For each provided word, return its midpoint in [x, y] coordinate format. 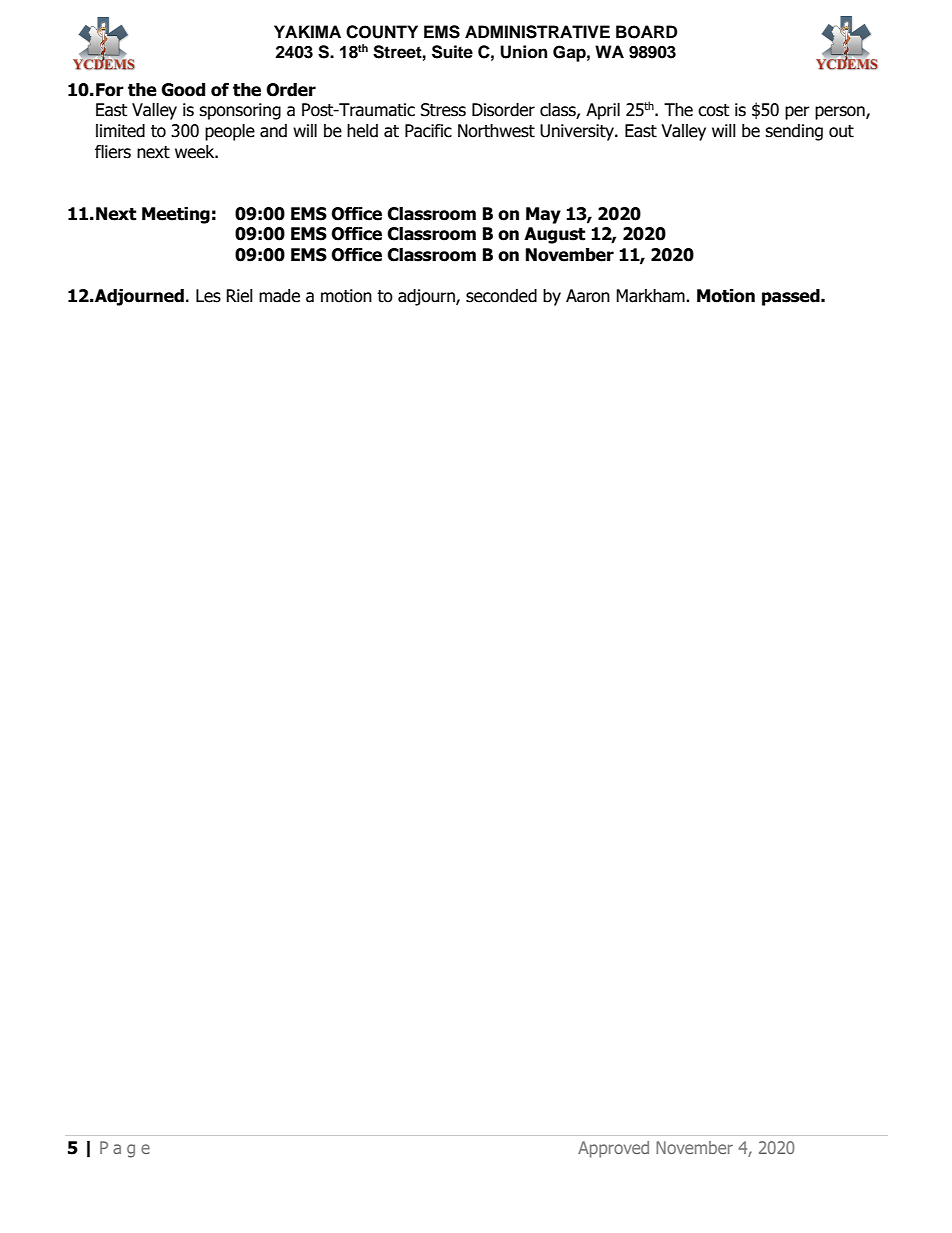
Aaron [588, 296]
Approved [613, 1149]
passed [792, 297]
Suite [452, 52]
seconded [501, 296]
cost [713, 110]
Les [208, 296]
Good [183, 90]
